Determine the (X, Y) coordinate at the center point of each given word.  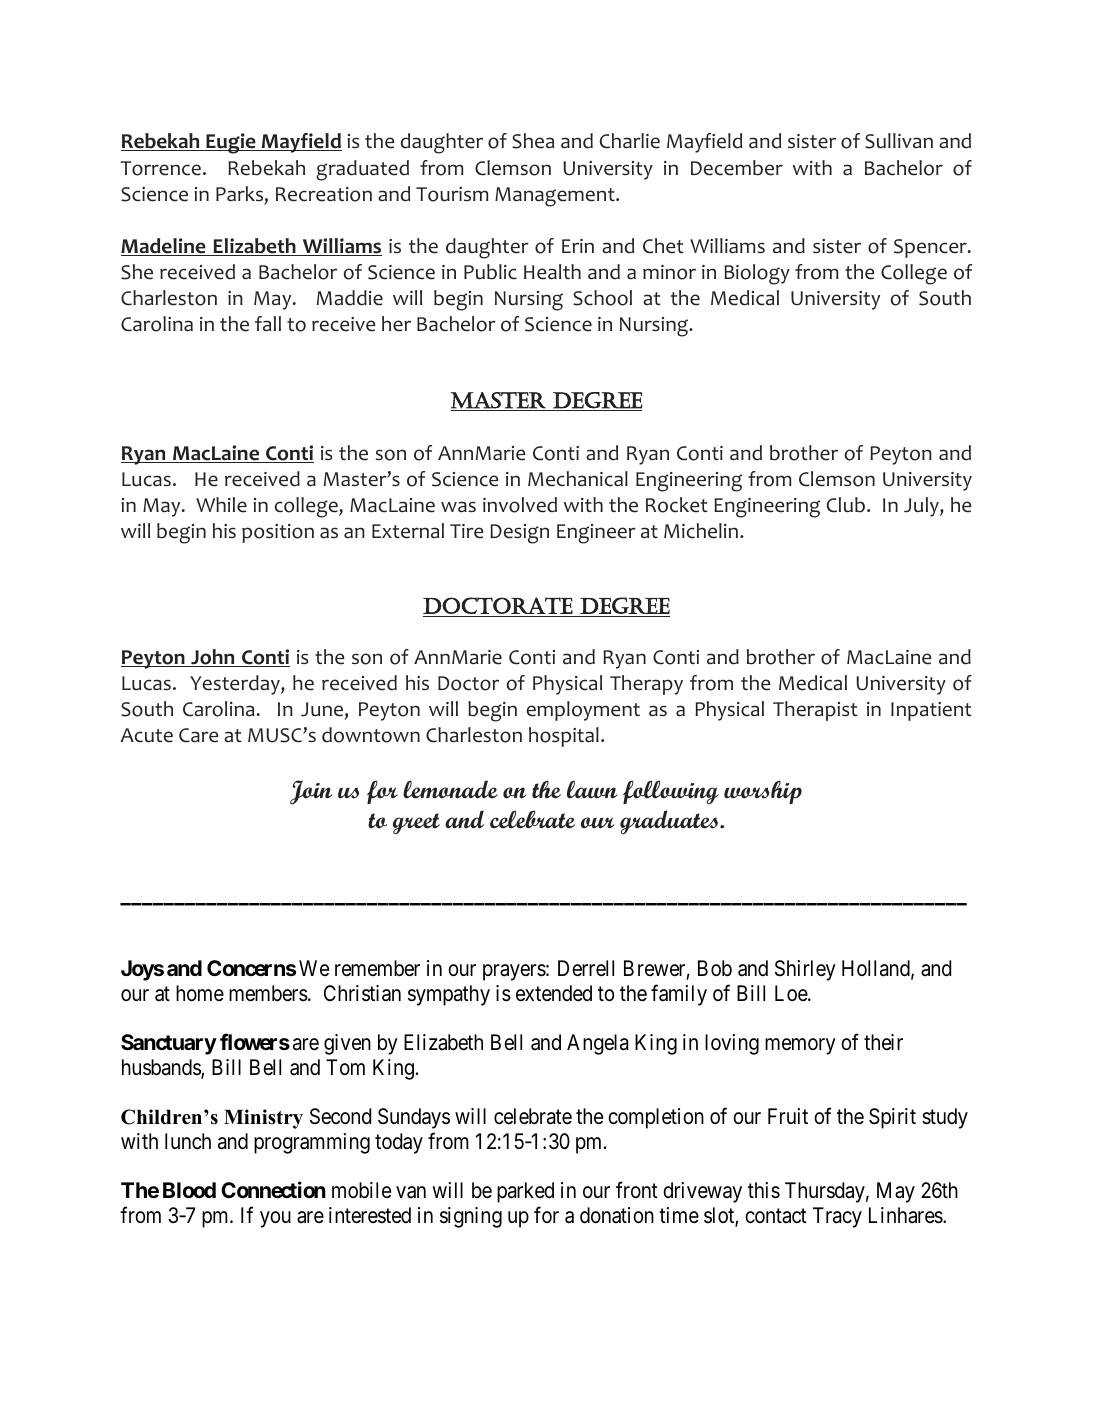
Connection (273, 1189)
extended (554, 993)
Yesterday (236, 685)
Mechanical (578, 479)
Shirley (805, 970)
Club (846, 505)
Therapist (815, 711)
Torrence (160, 168)
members (268, 993)
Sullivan (899, 141)
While (221, 505)
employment (583, 711)
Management (556, 197)
